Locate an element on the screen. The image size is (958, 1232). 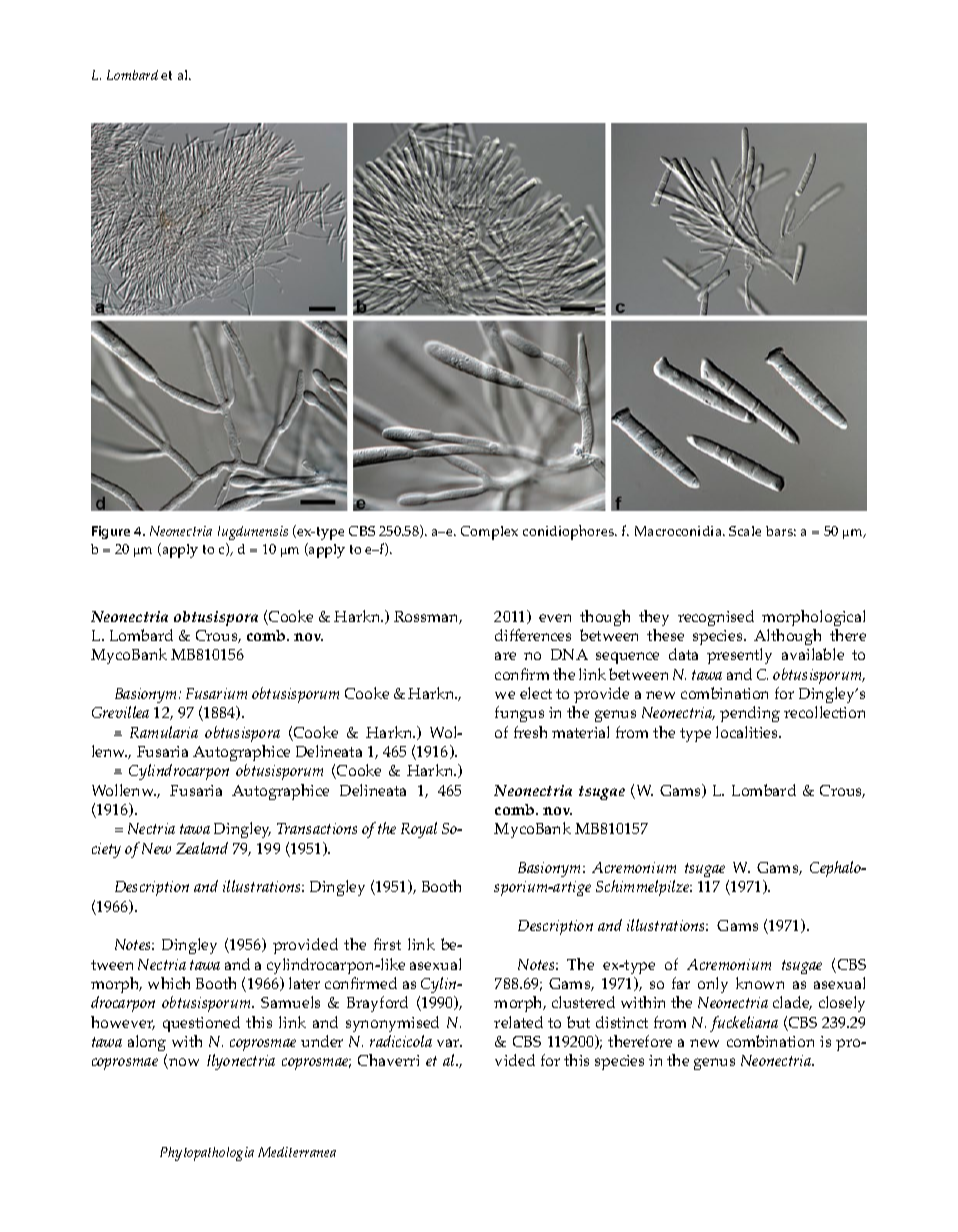
Scale is located at coordinates (745, 531).
